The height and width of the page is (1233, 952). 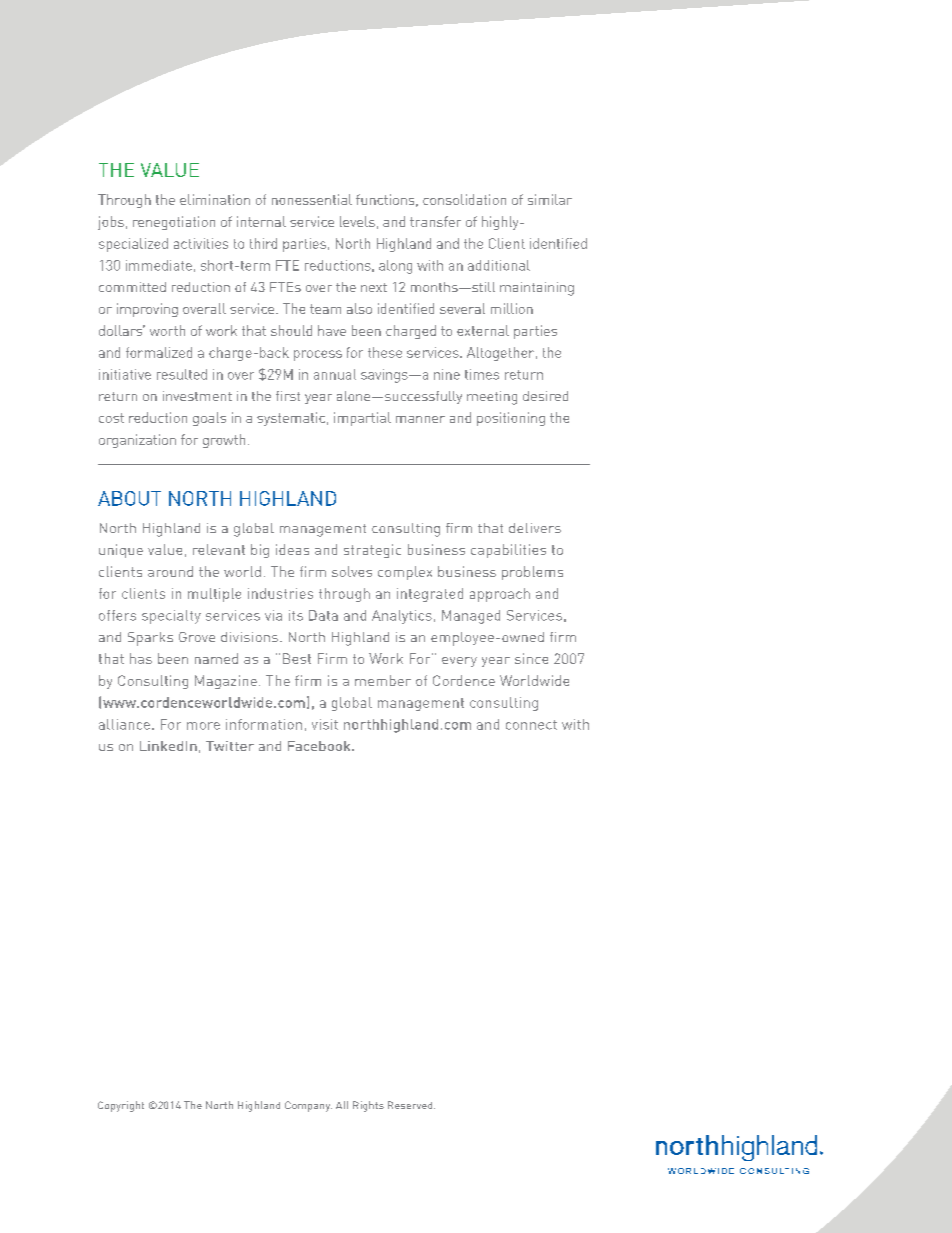 What do you see at coordinates (121, 1106) in the page?
I see `Copyright` at bounding box center [121, 1106].
